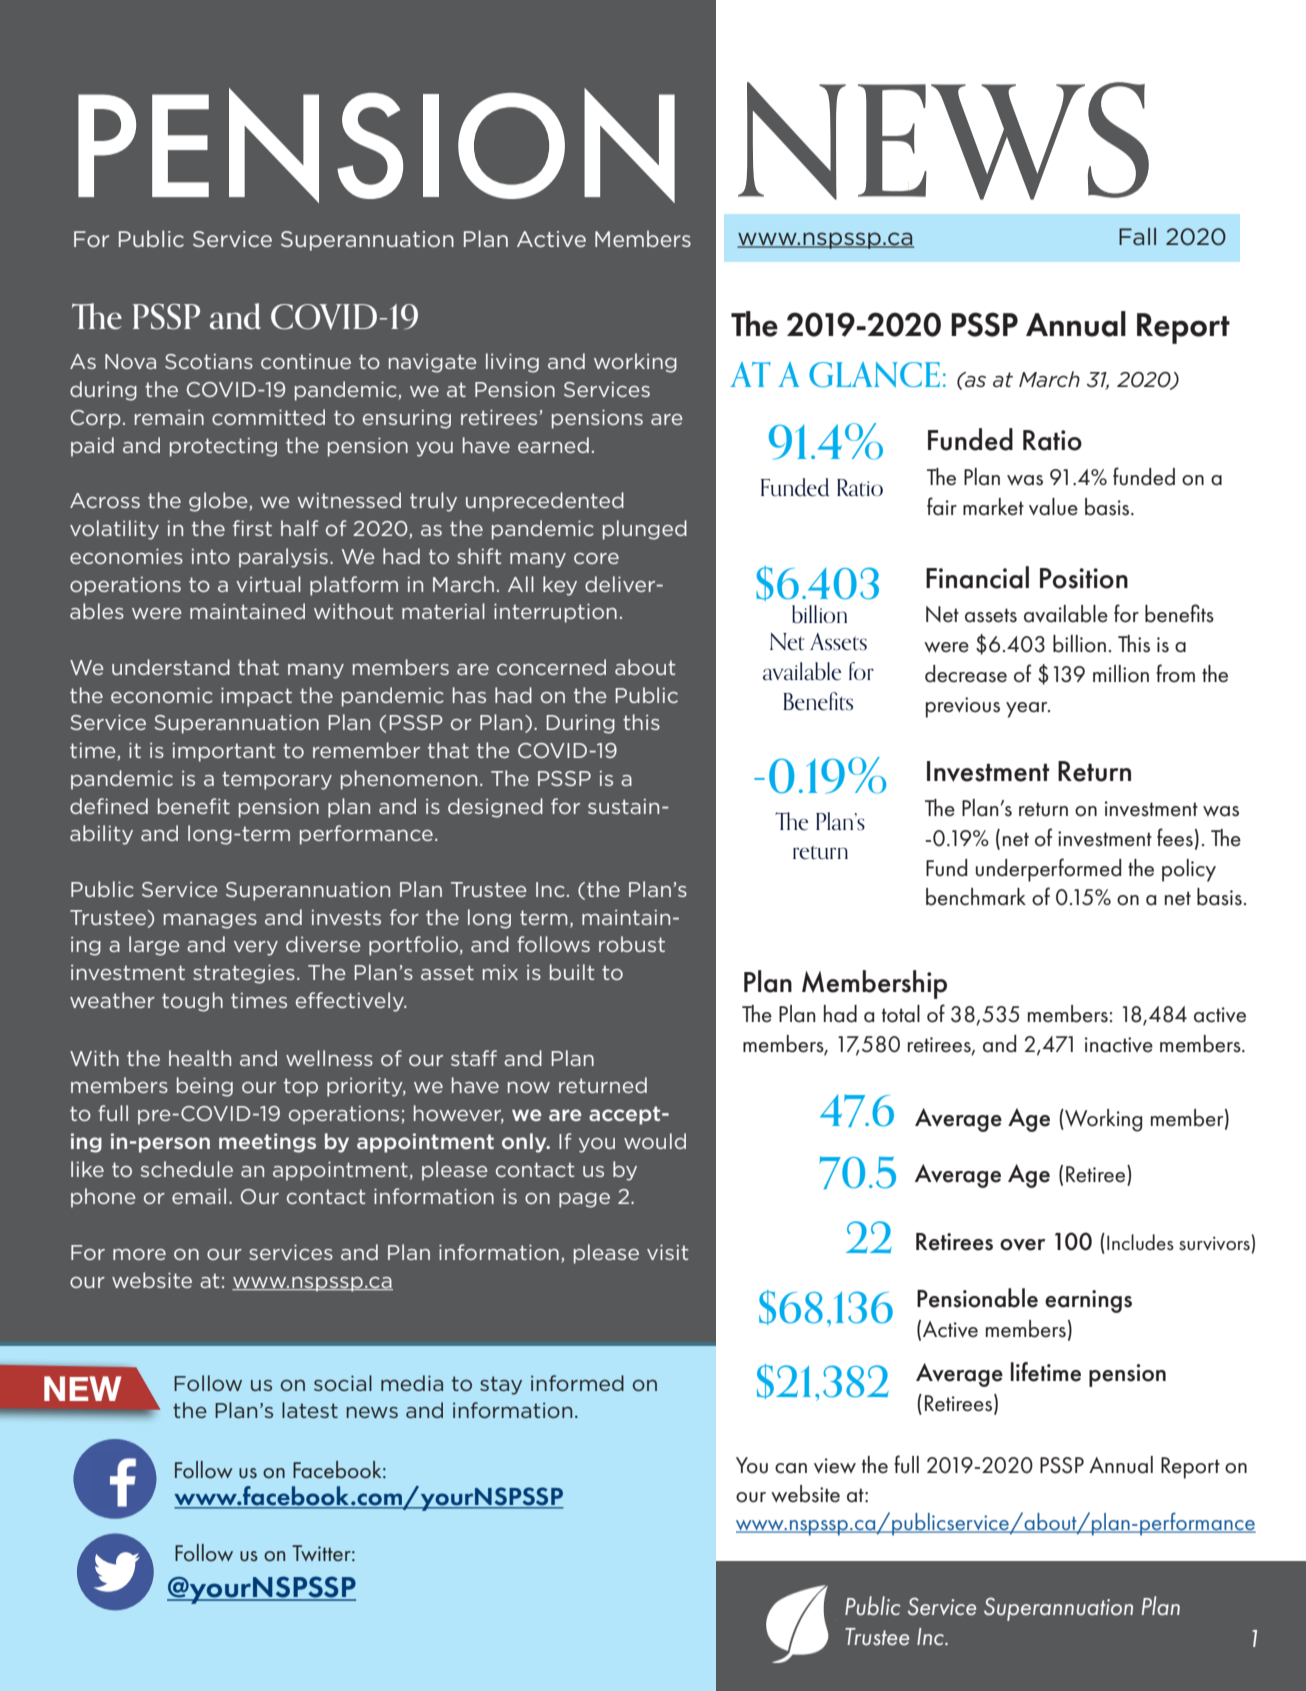  I want to click on living, so click(512, 363).
